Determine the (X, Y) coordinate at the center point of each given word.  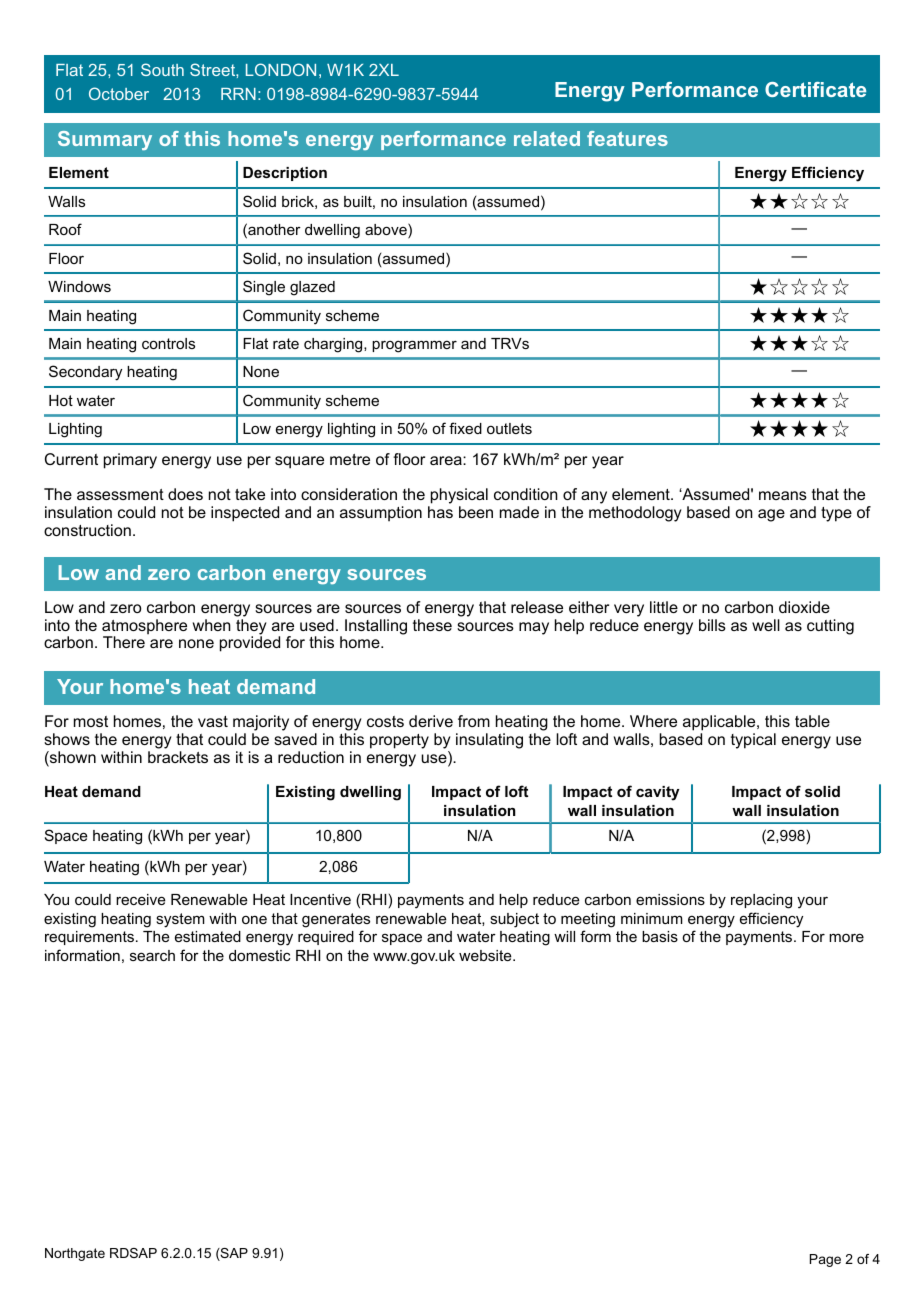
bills (712, 625)
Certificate (815, 89)
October (119, 93)
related (547, 138)
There (124, 642)
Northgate (75, 1254)
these (432, 625)
